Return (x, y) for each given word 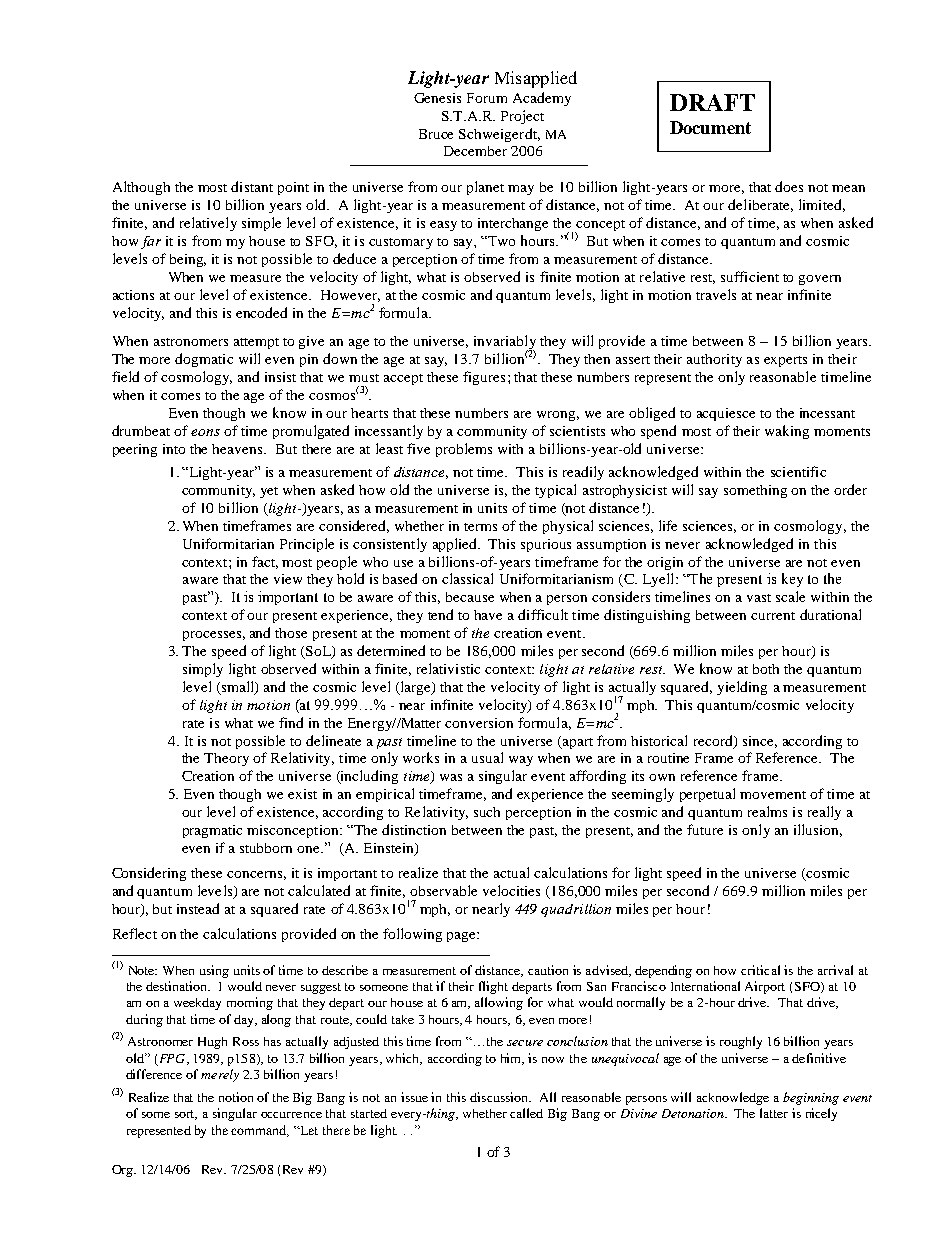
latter (774, 1113)
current (773, 616)
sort (186, 1115)
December (475, 151)
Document (710, 127)
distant (252, 186)
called (526, 1113)
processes (212, 636)
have (488, 615)
